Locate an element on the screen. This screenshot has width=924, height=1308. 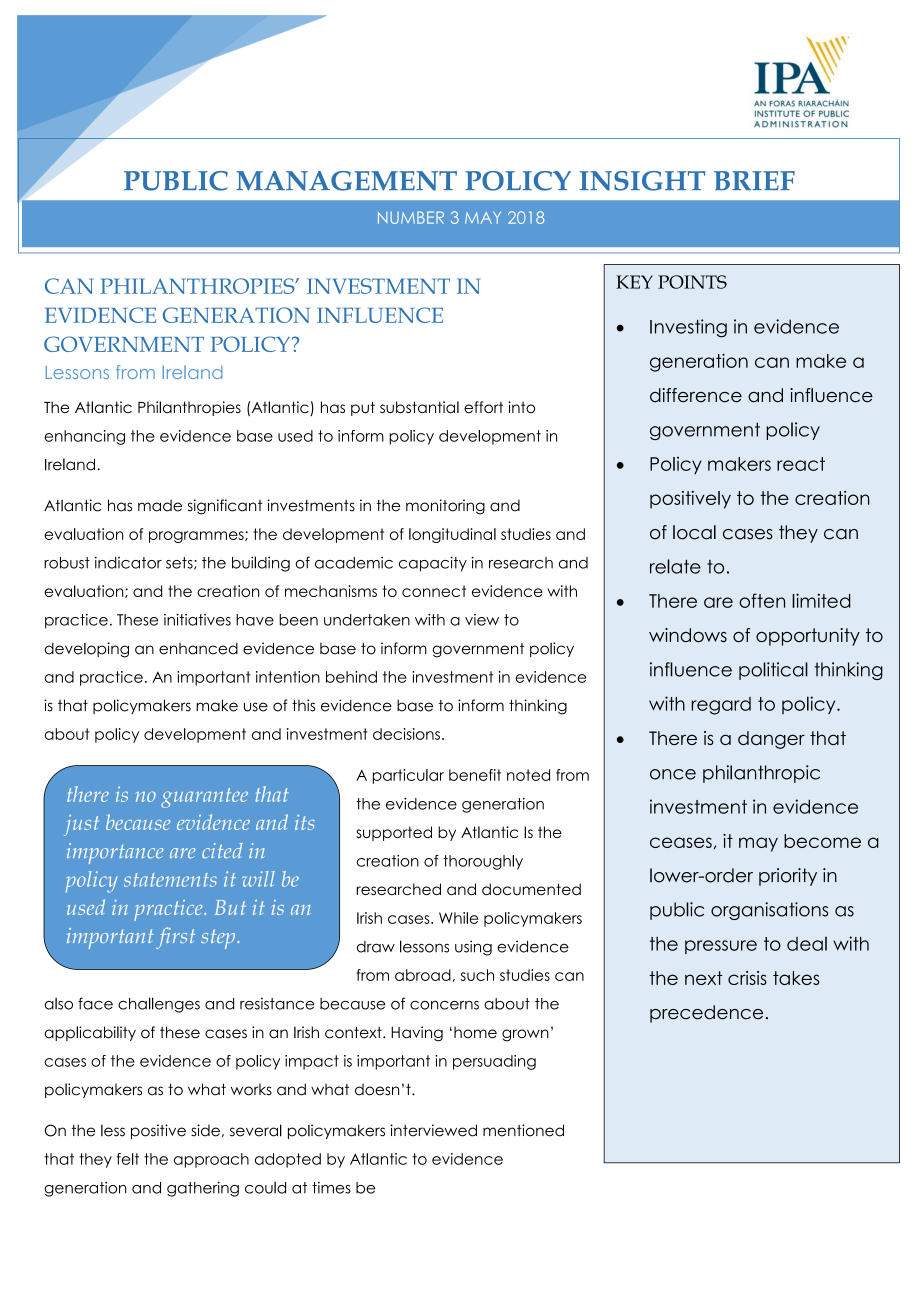
local is located at coordinates (694, 532).
